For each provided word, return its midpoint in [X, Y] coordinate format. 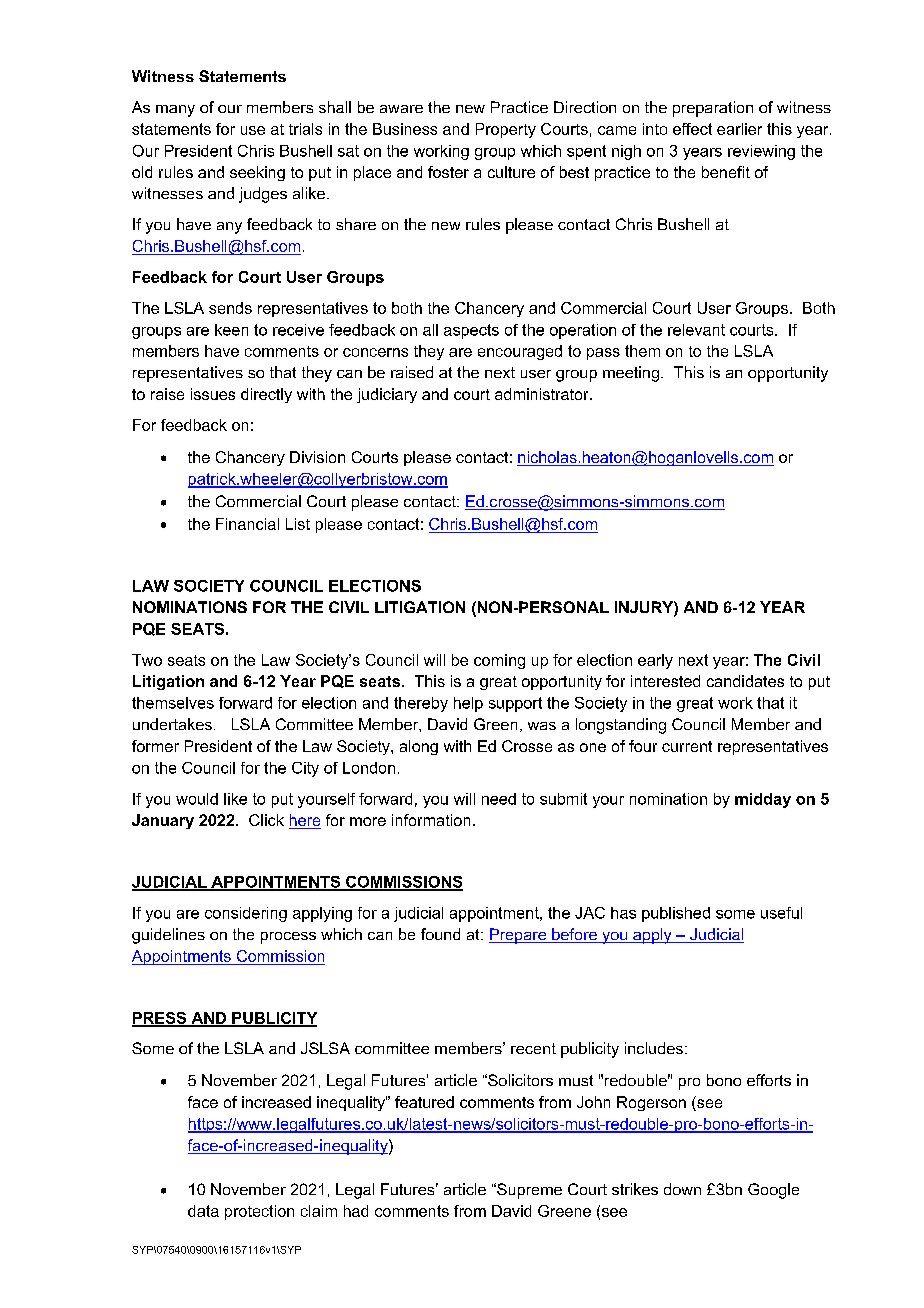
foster [448, 172]
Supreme [528, 1191]
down [682, 1189]
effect [692, 129]
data [203, 1211]
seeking [257, 173]
